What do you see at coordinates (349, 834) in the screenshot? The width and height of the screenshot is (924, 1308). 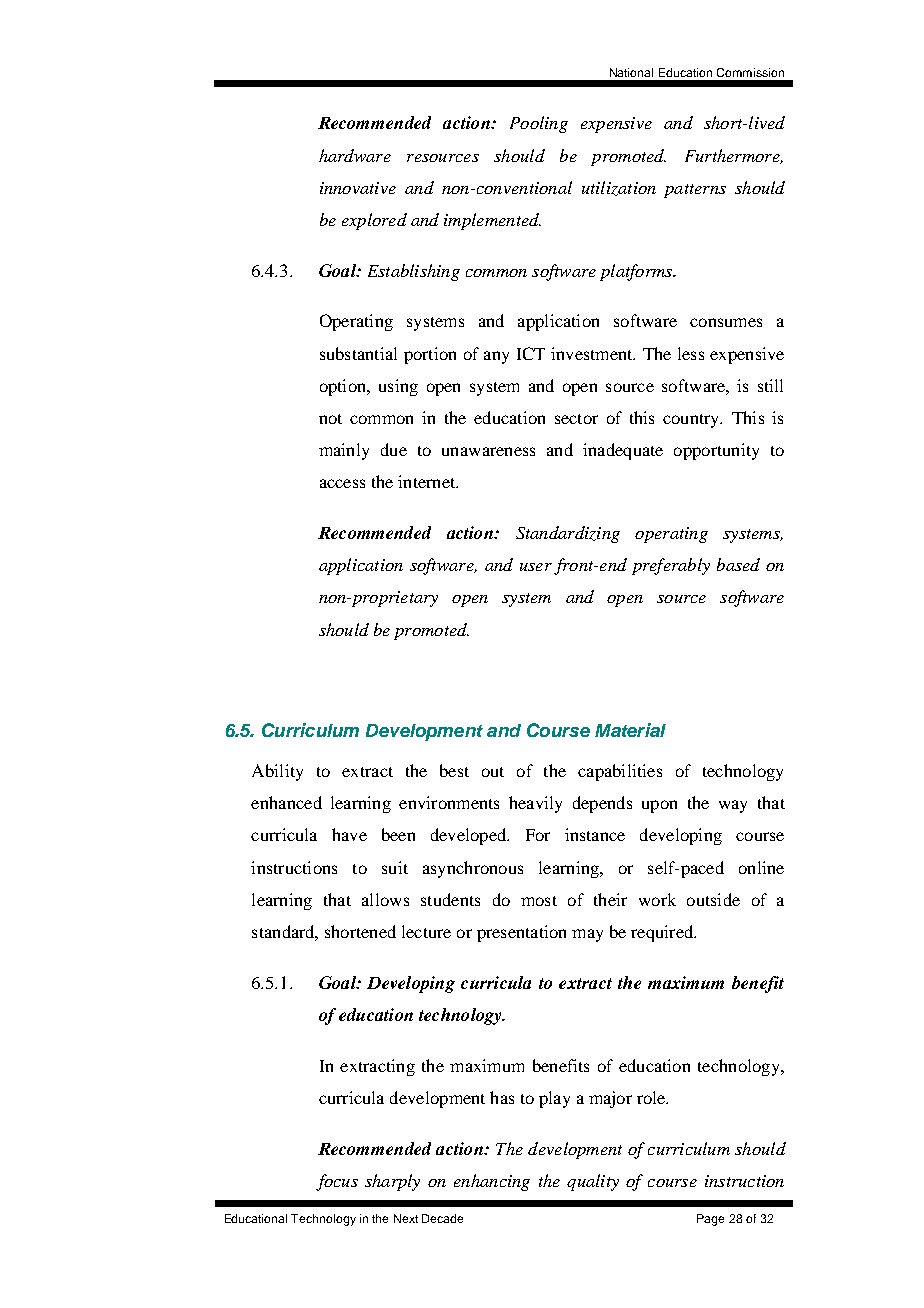 I see `have` at bounding box center [349, 834].
